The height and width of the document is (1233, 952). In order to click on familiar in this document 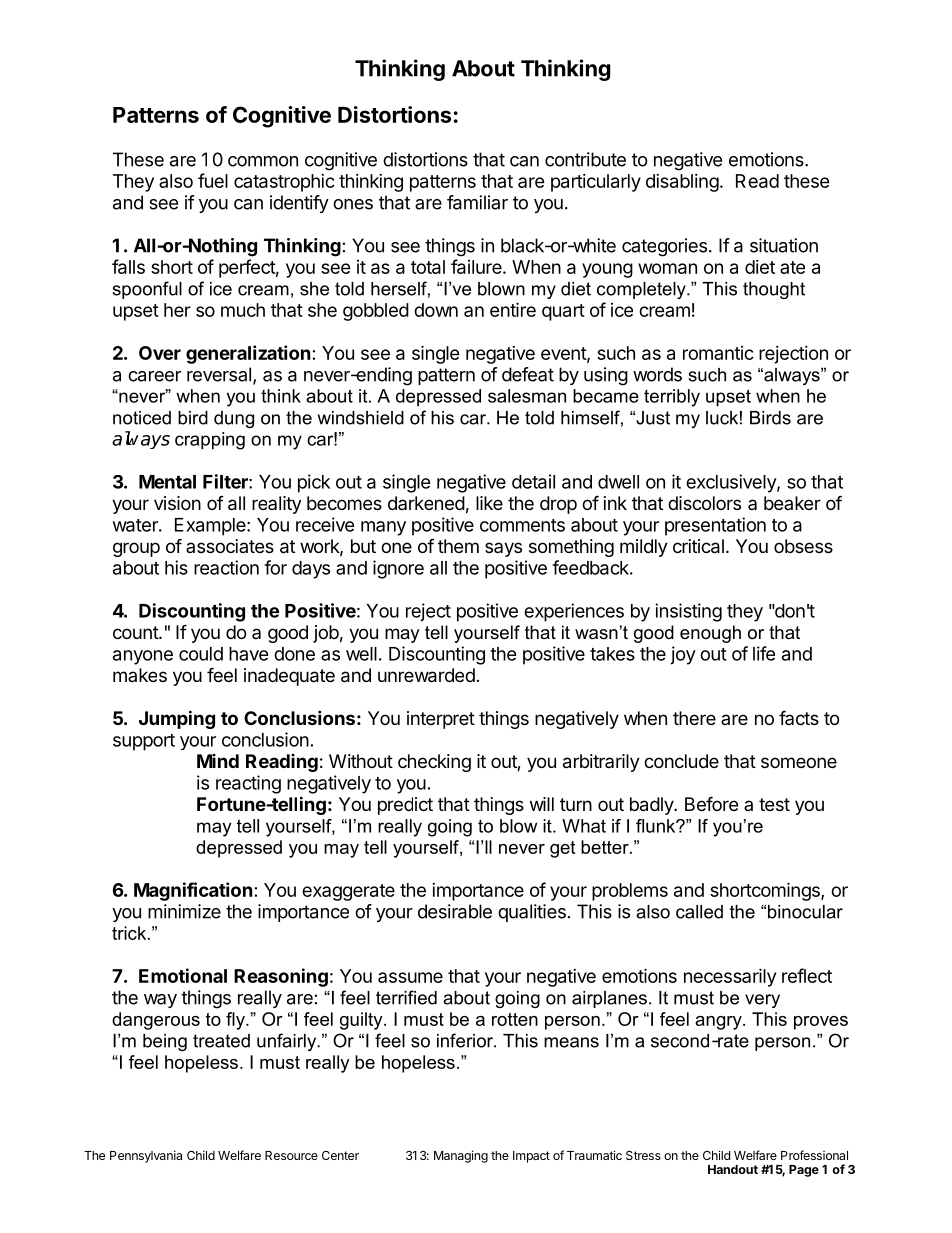, I will do `click(477, 202)`.
